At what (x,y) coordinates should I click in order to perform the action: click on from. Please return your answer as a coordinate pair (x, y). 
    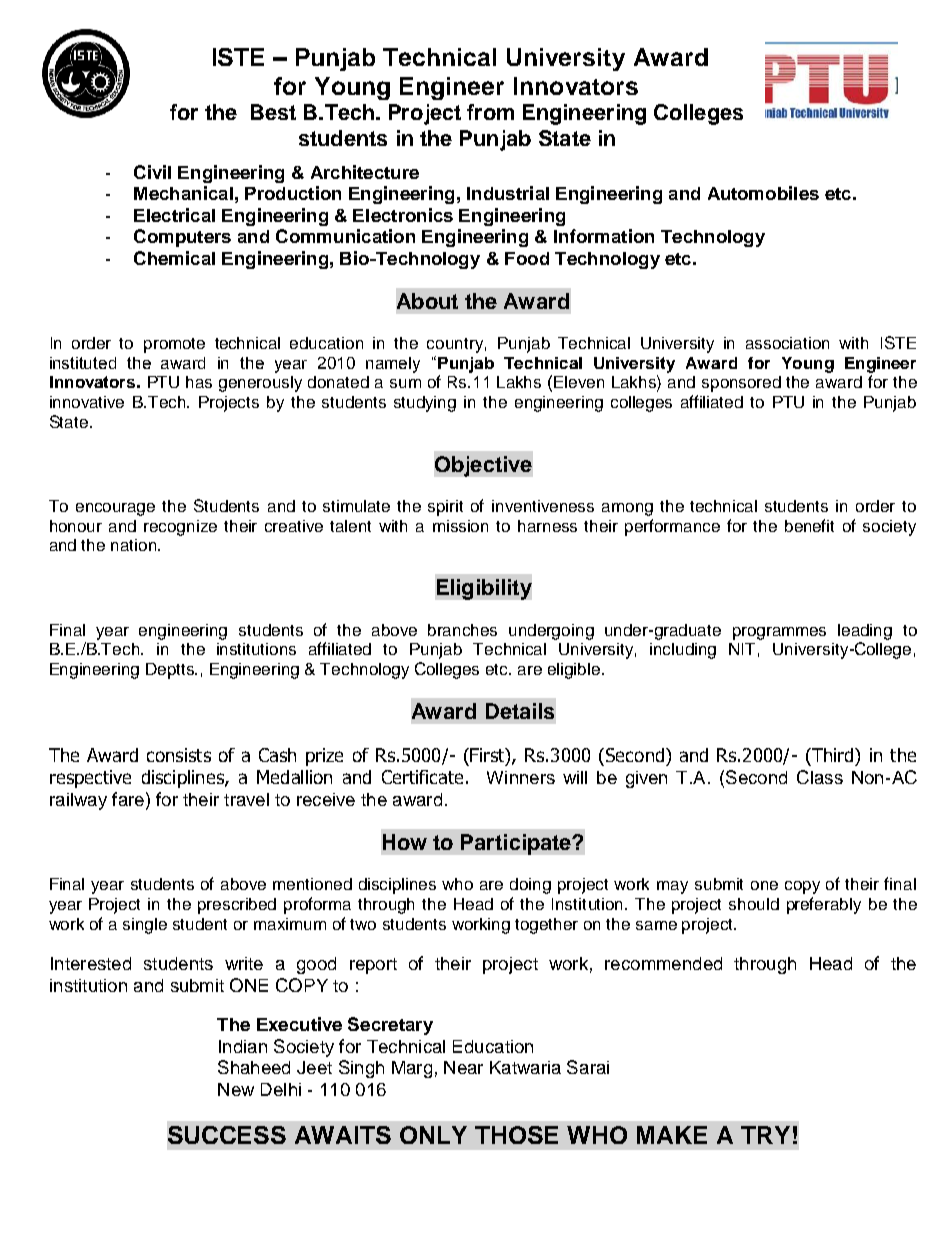
    Looking at the image, I should click on (490, 112).
